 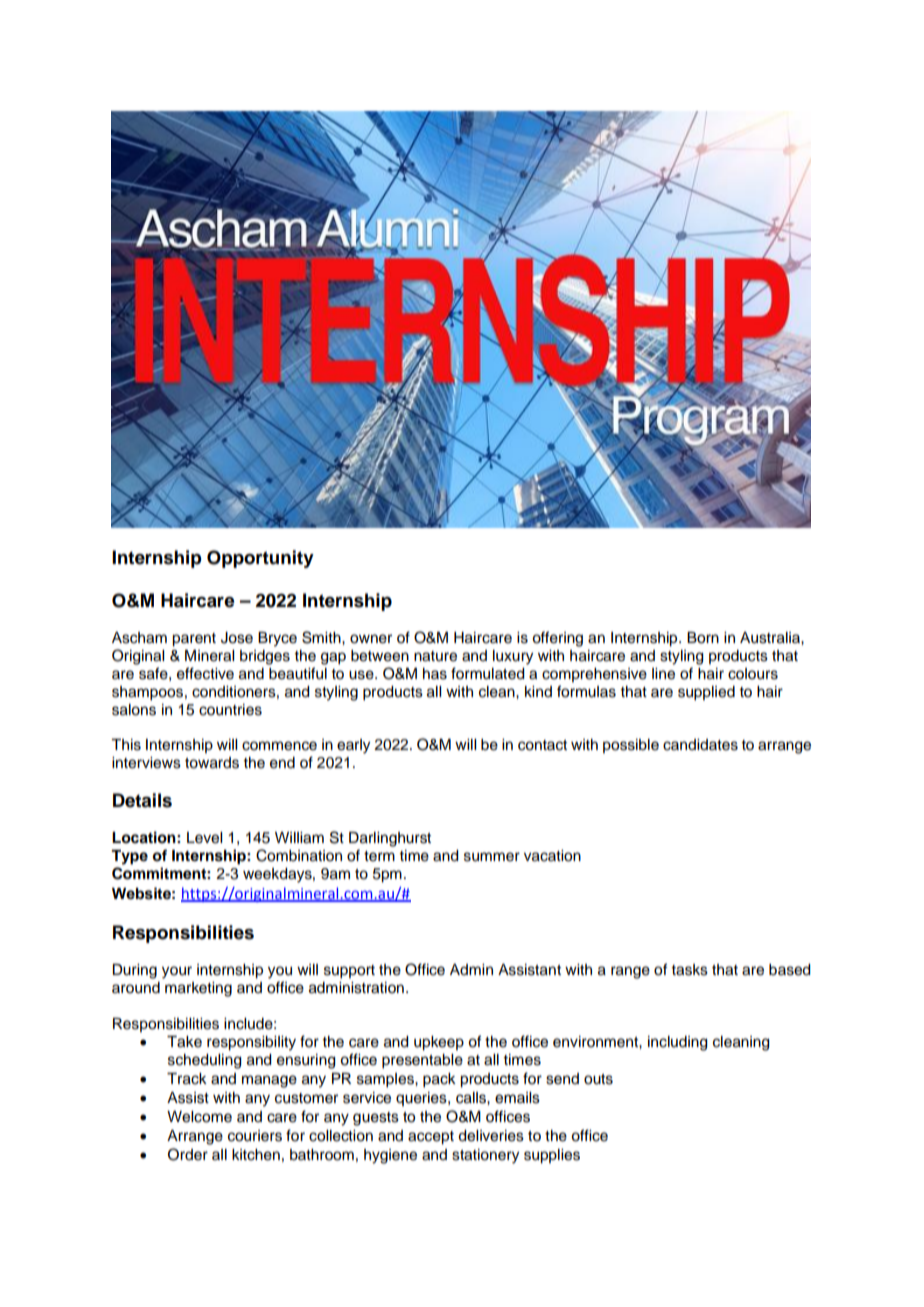 What do you see at coordinates (371, 639) in the screenshot?
I see `owner` at bounding box center [371, 639].
